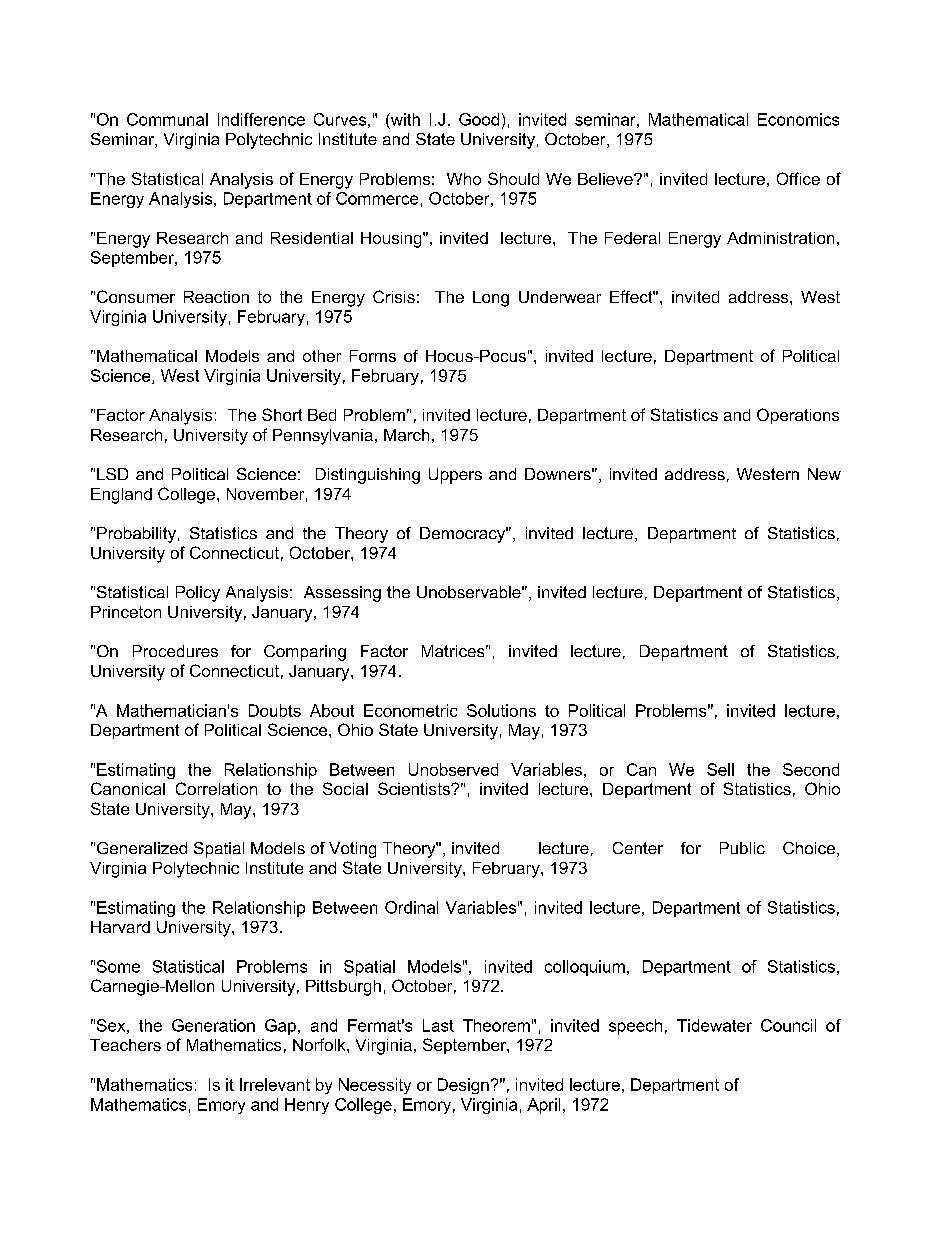 Image resolution: width=952 pixels, height=1233 pixels. Describe the element at coordinates (464, 179) in the document. I see `Who` at that location.
